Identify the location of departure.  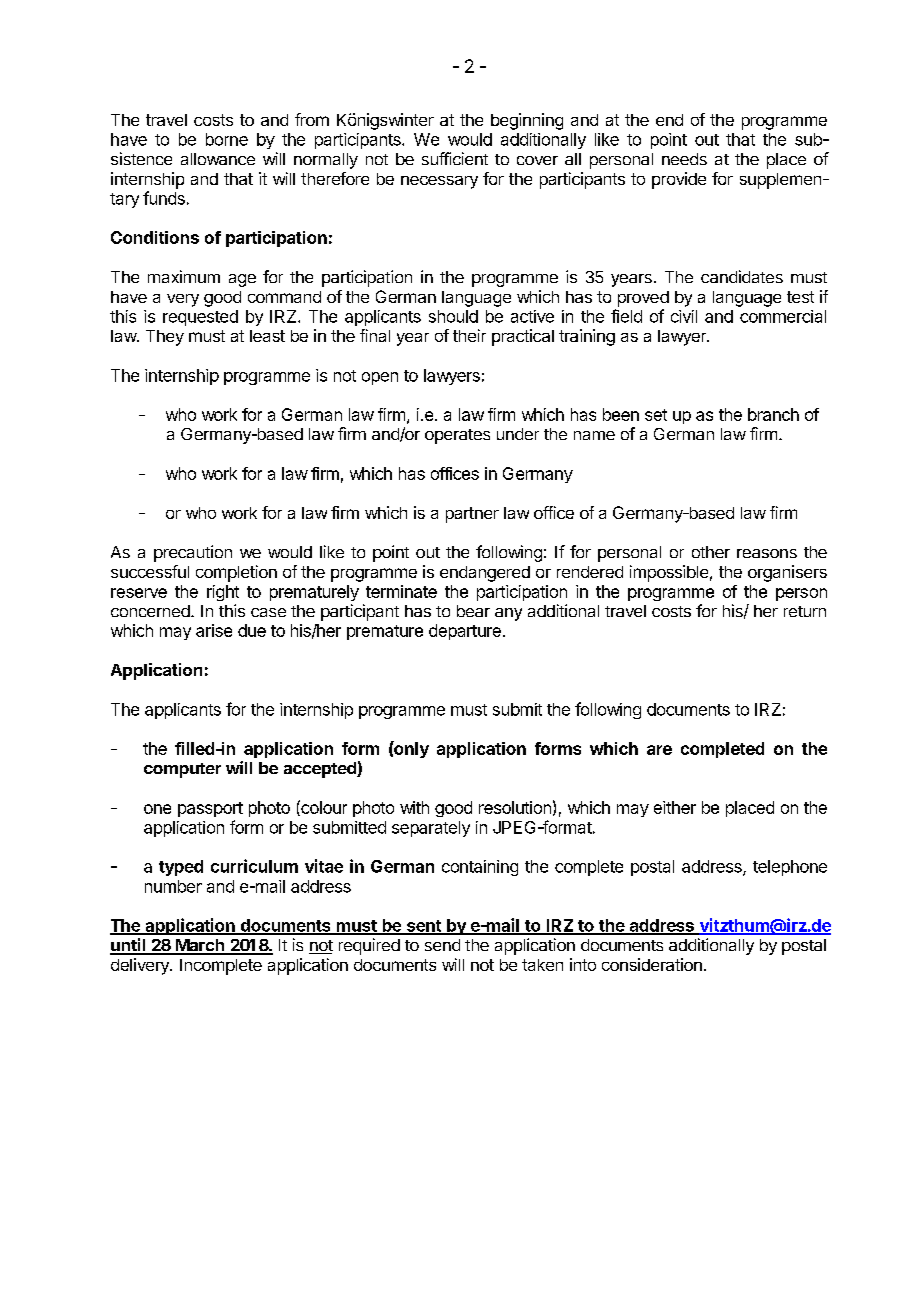
(465, 632).
